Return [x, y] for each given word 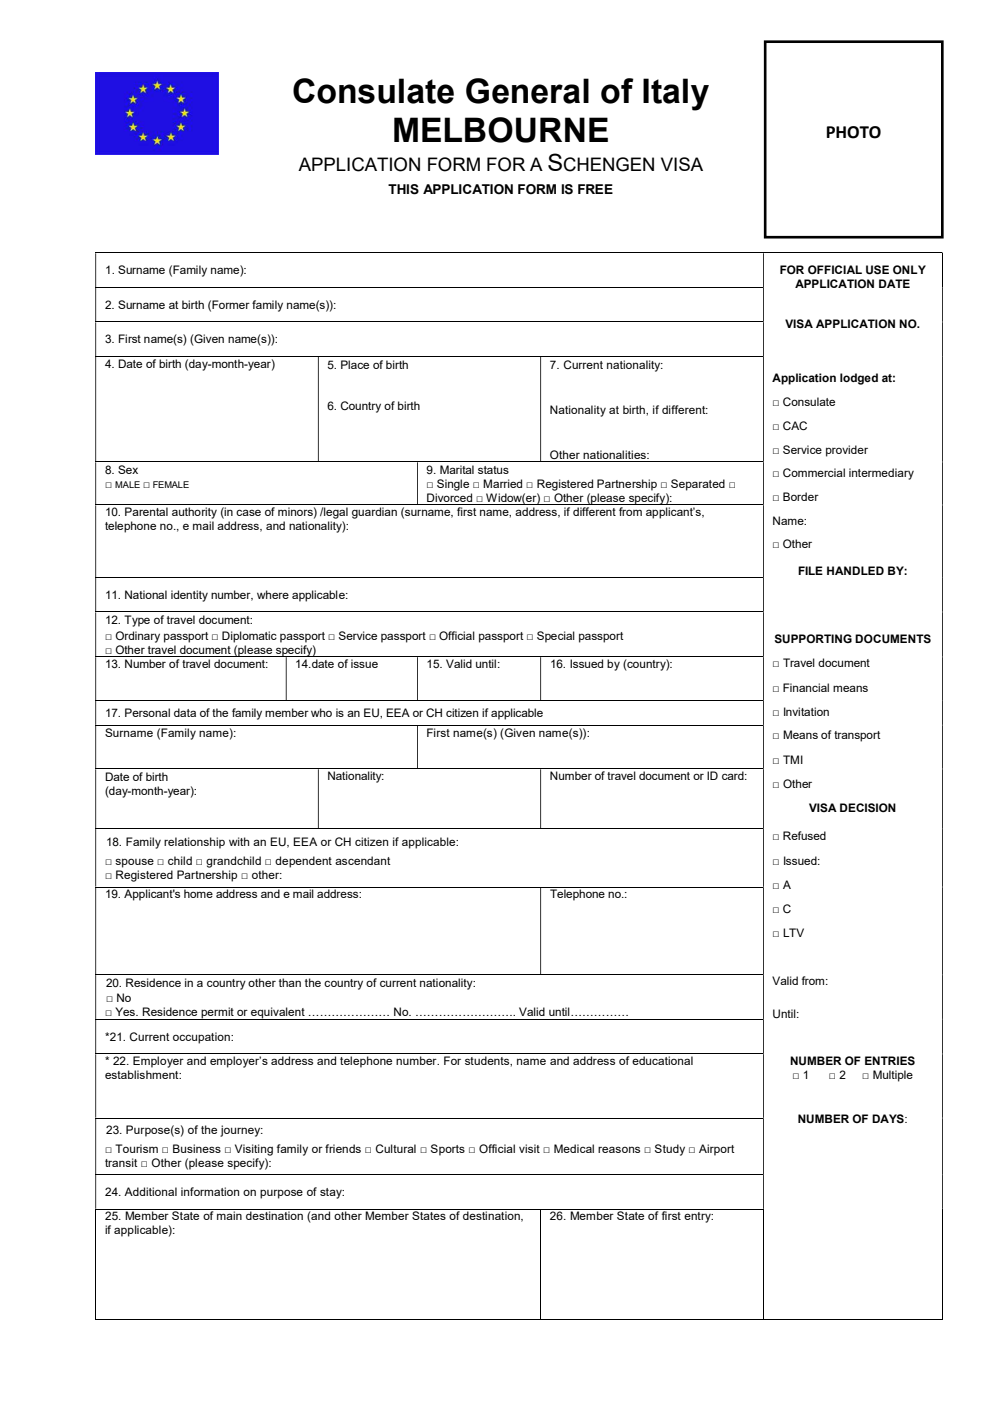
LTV [793, 932]
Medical [574, 1148]
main [229, 1215]
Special [556, 637]
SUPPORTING [813, 639]
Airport [717, 1150]
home [198, 892]
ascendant [363, 860]
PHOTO [854, 132]
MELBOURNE [501, 130]
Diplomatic [249, 637]
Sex [128, 469]
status [493, 470]
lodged [859, 379]
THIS [403, 189]
